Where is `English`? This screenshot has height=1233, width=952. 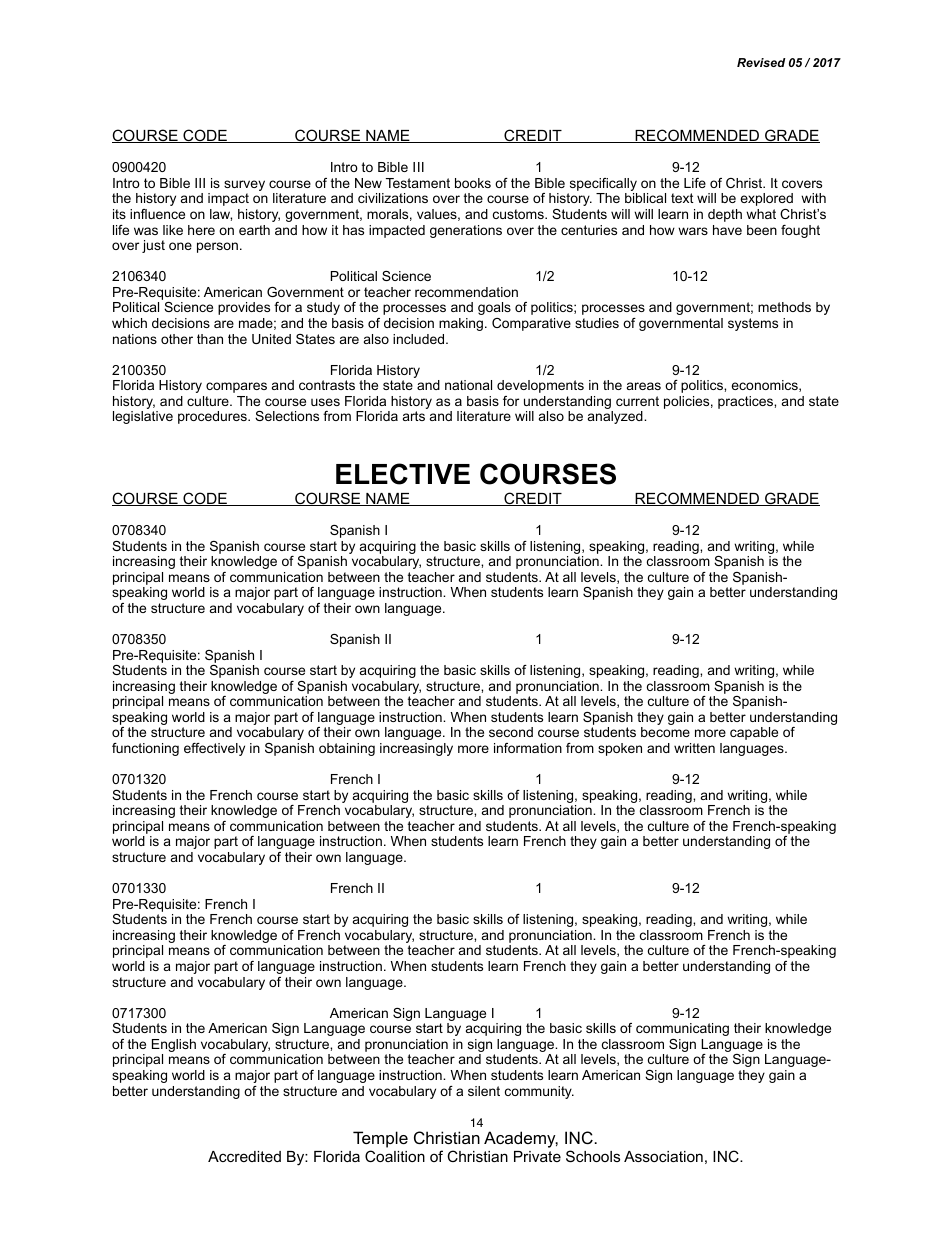
English is located at coordinates (174, 1047).
